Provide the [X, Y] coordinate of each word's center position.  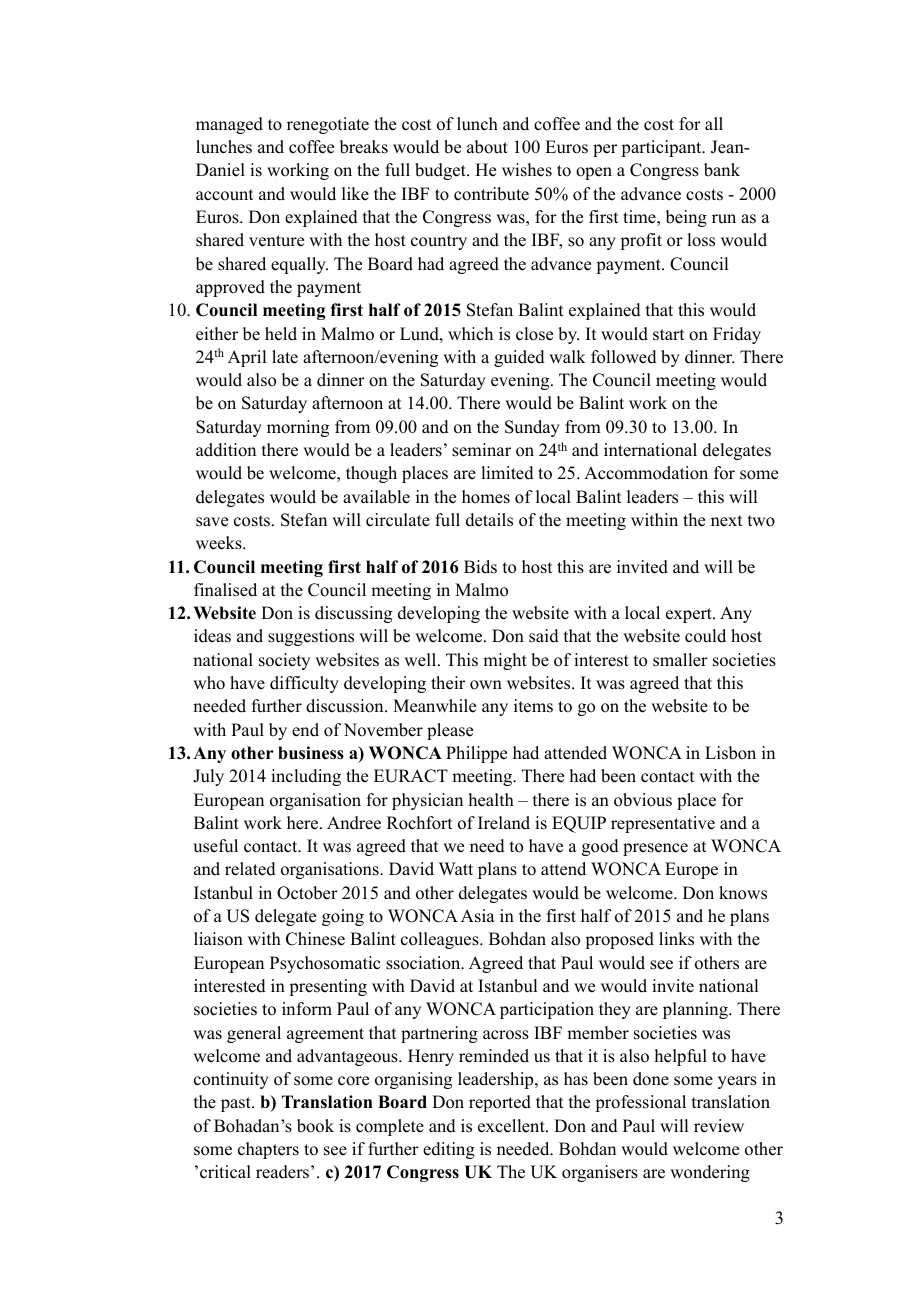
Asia [478, 916]
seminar [481, 450]
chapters [268, 1150]
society [284, 661]
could [705, 636]
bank [722, 170]
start [668, 335]
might [505, 661]
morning [298, 428]
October [307, 893]
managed [229, 125]
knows [743, 893]
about [487, 147]
